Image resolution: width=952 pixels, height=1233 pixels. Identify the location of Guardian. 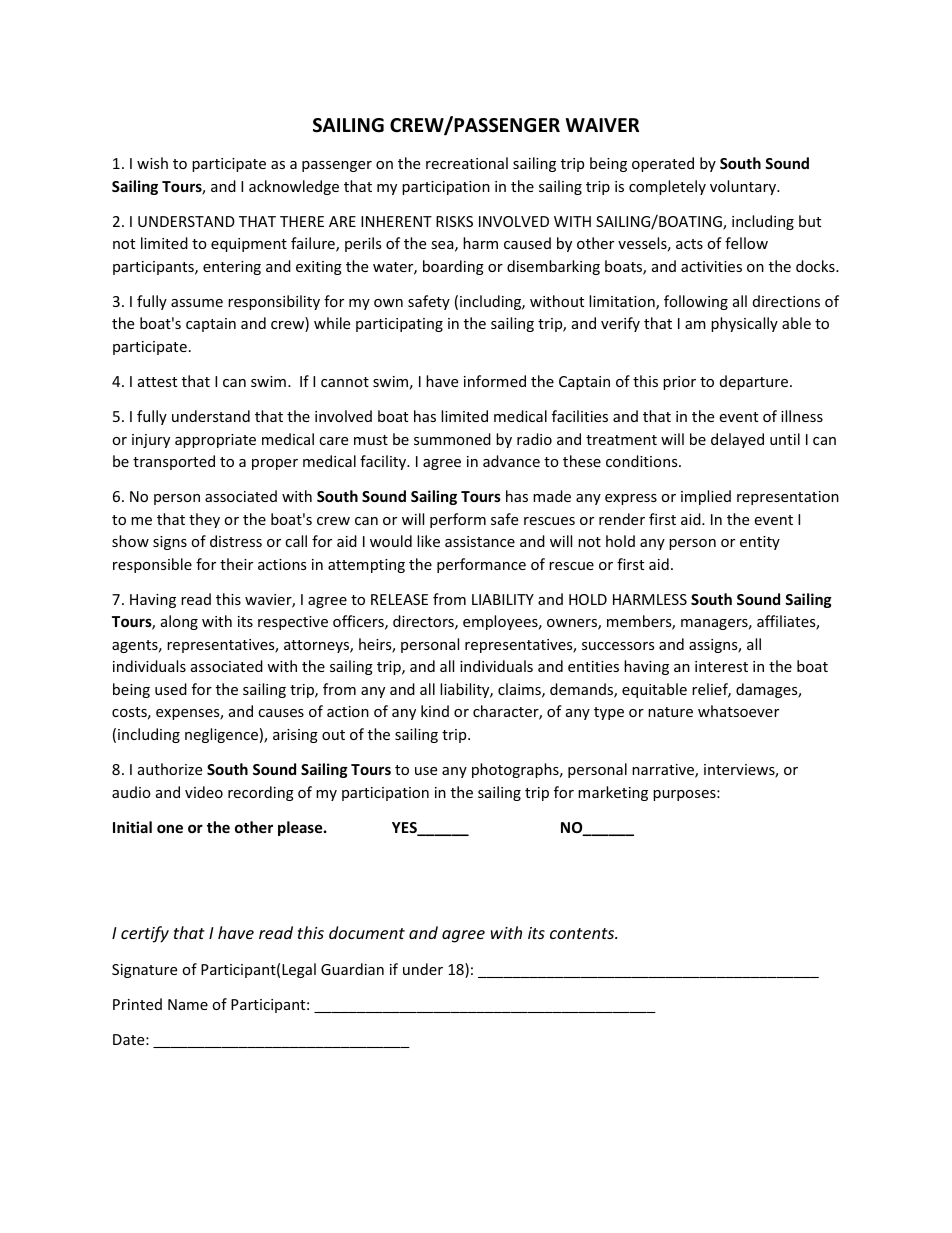
(352, 969).
